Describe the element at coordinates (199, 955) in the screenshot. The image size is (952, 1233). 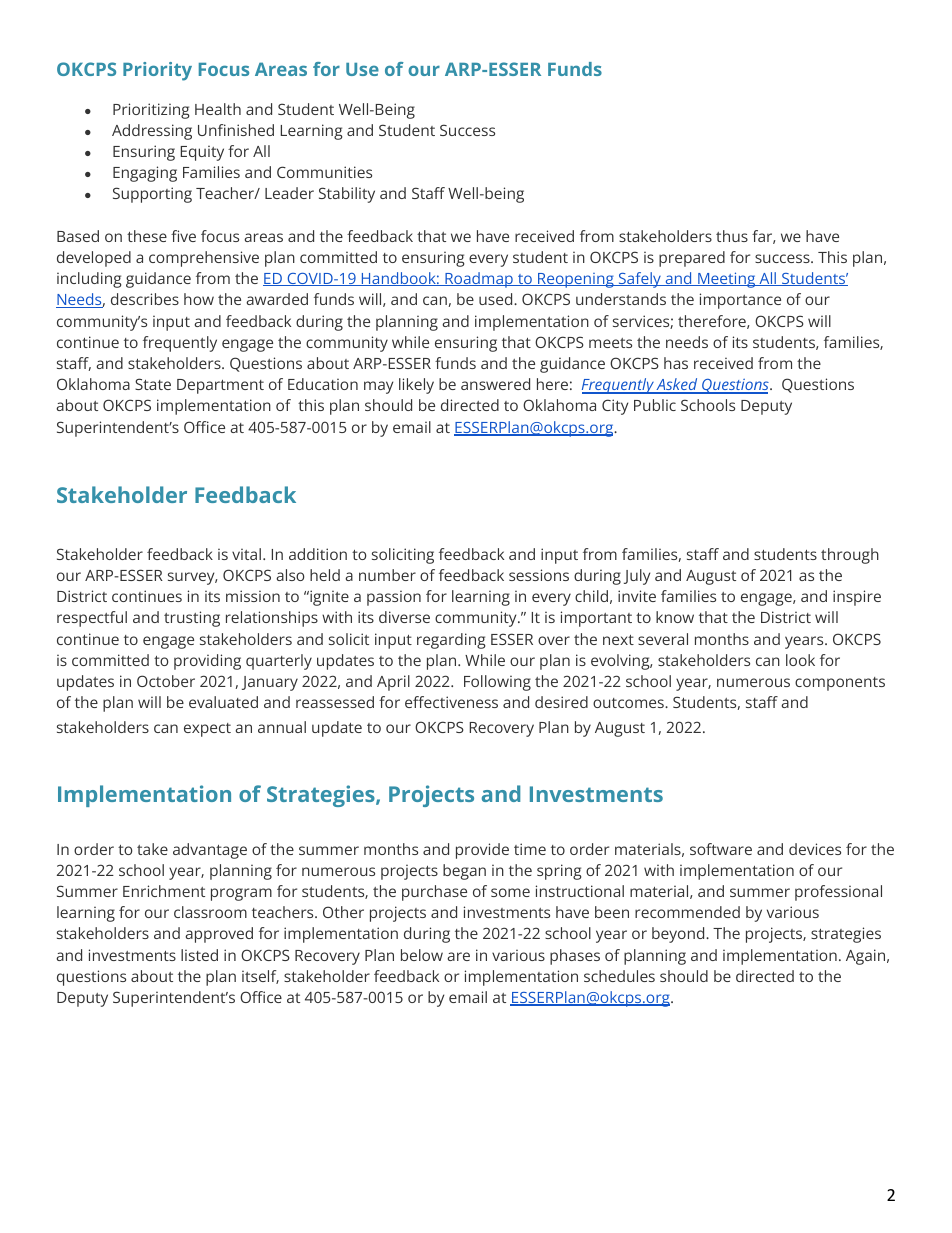
I see `listed` at that location.
